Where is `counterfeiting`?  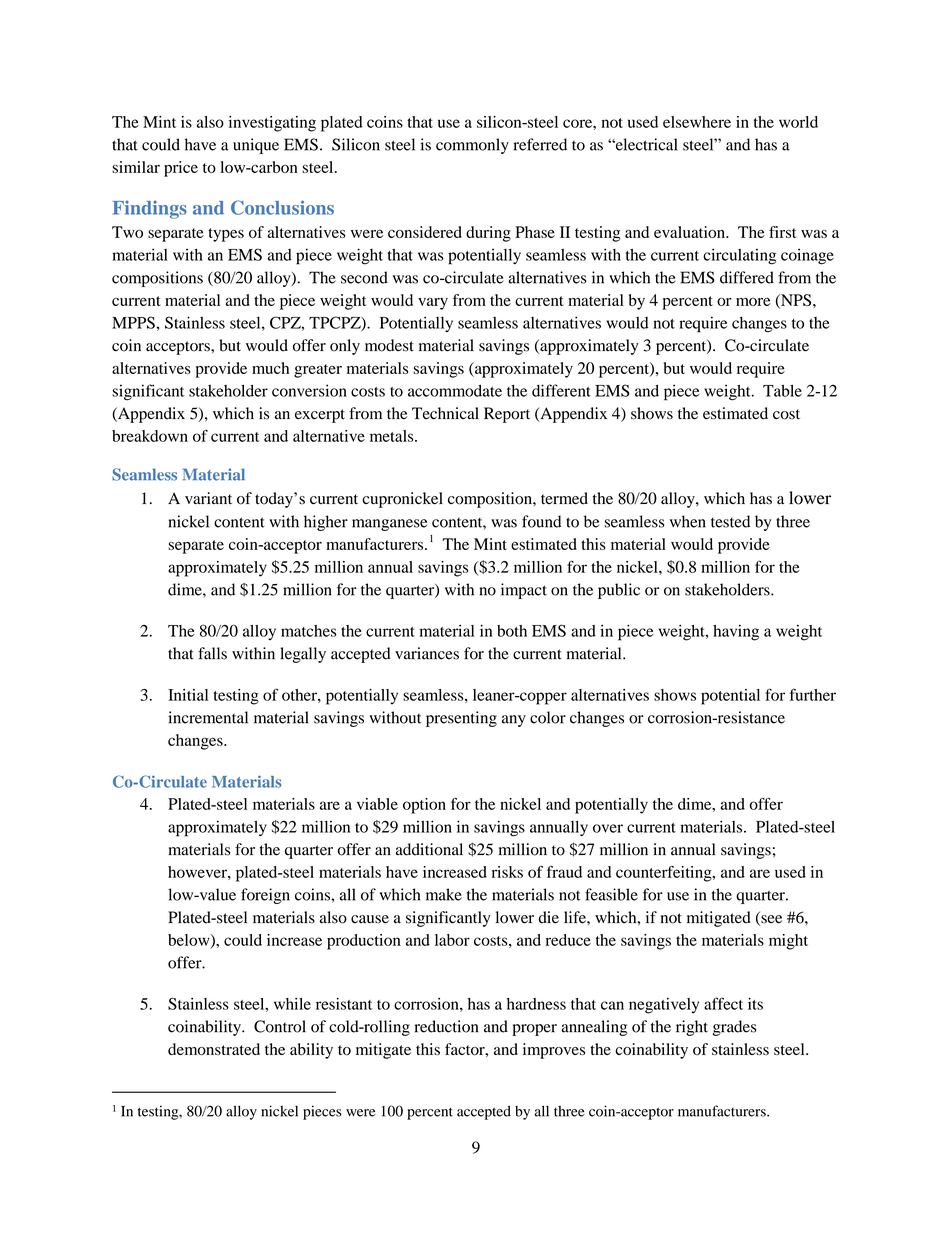 counterfeiting is located at coordinates (665, 874).
